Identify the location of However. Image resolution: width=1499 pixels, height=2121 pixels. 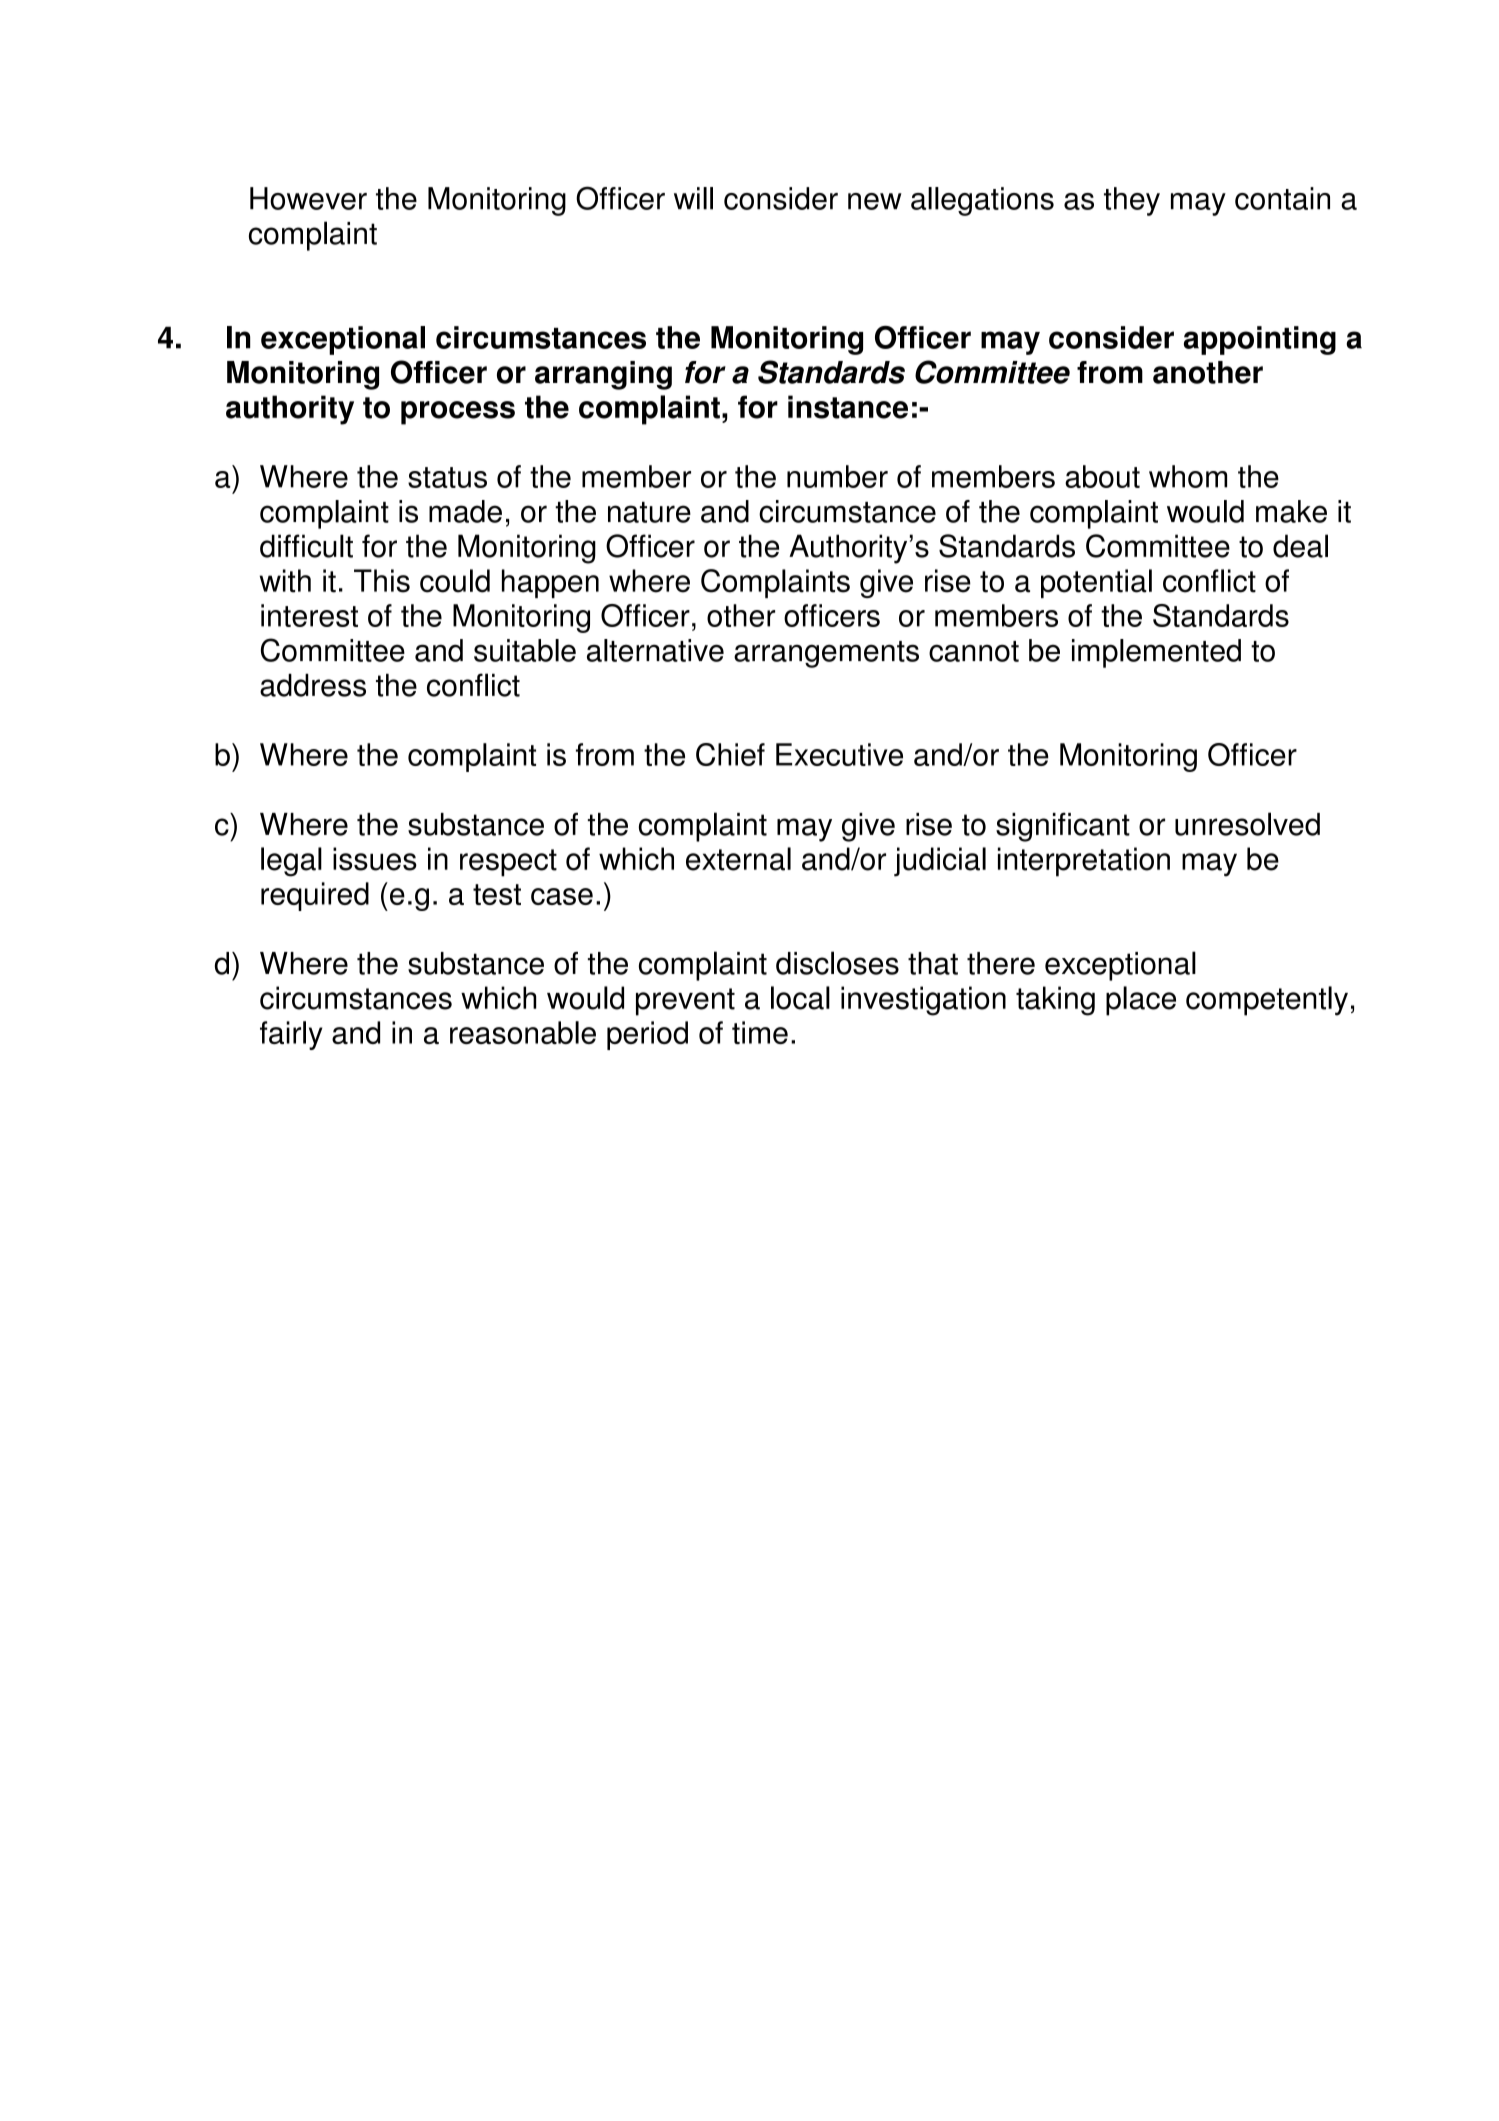
(308, 198).
